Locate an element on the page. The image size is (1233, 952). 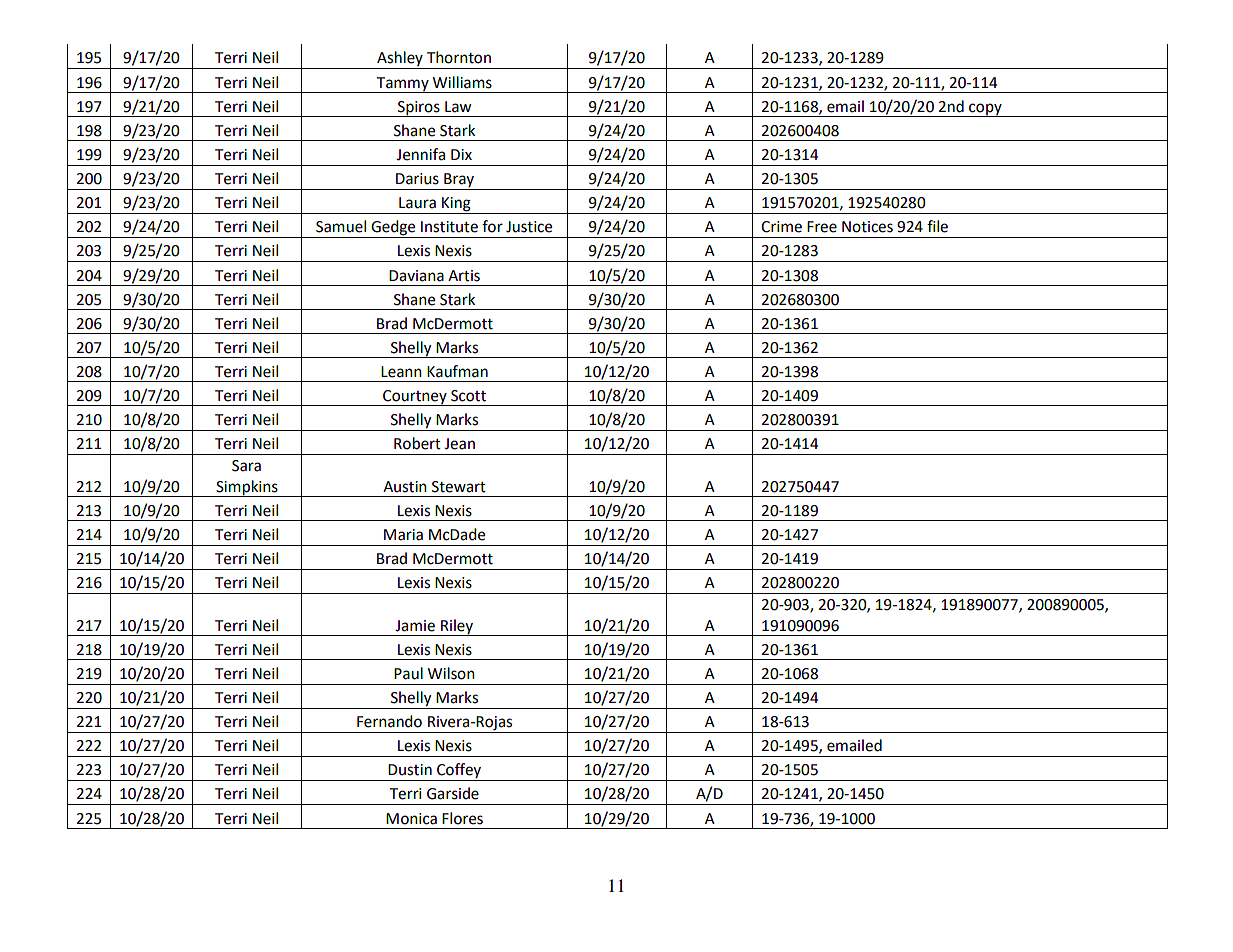
copy is located at coordinates (985, 110).
